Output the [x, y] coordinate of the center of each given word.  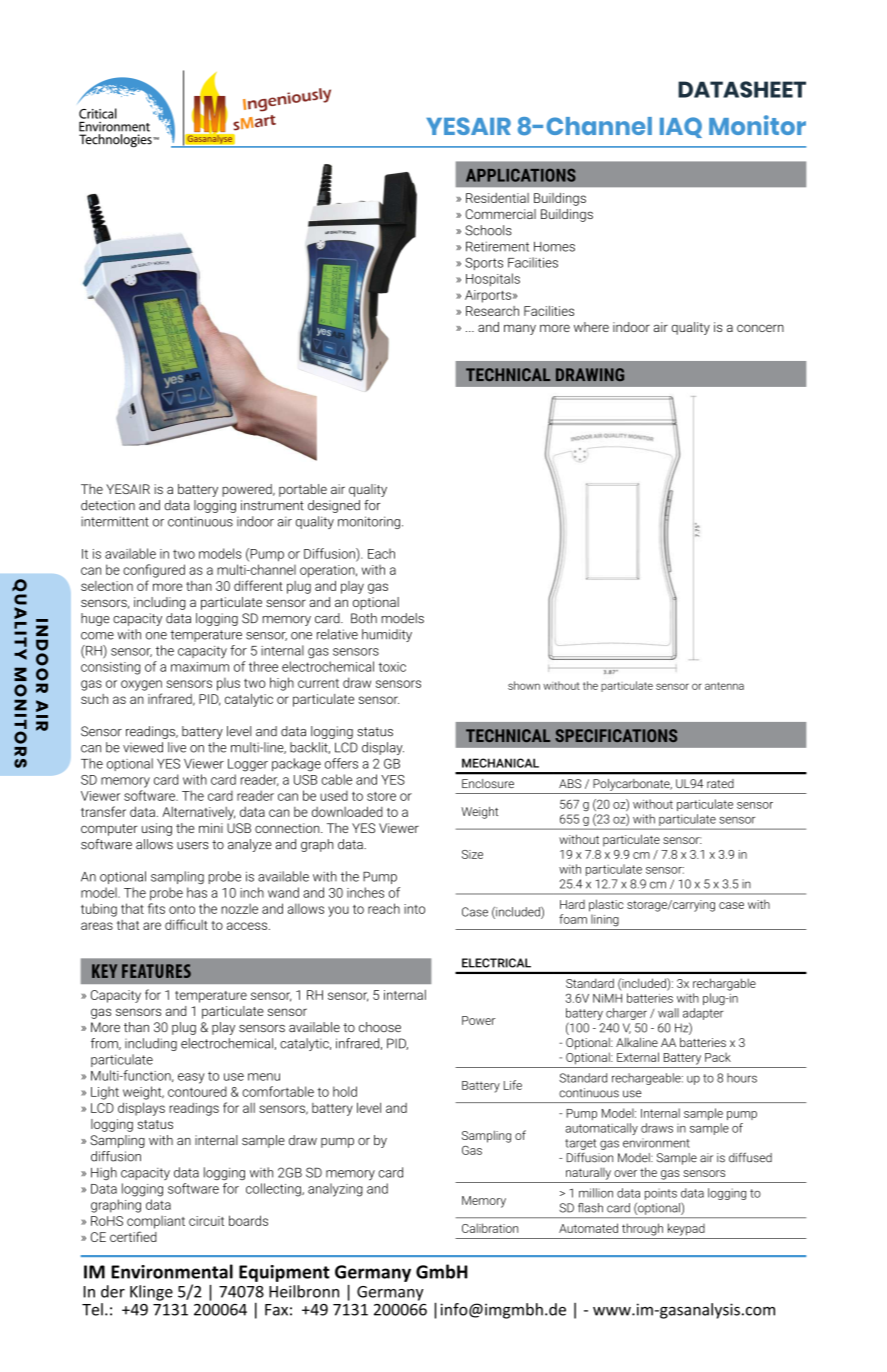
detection [108, 505]
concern [760, 328]
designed [334, 506]
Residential [497, 198]
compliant [156, 1222]
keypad [686, 1229]
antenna [724, 686]
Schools [488, 230]
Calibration [490, 1228]
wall [668, 1013]
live [177, 747]
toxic [392, 667]
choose [380, 1027]
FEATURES [156, 971]
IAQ [681, 127]
